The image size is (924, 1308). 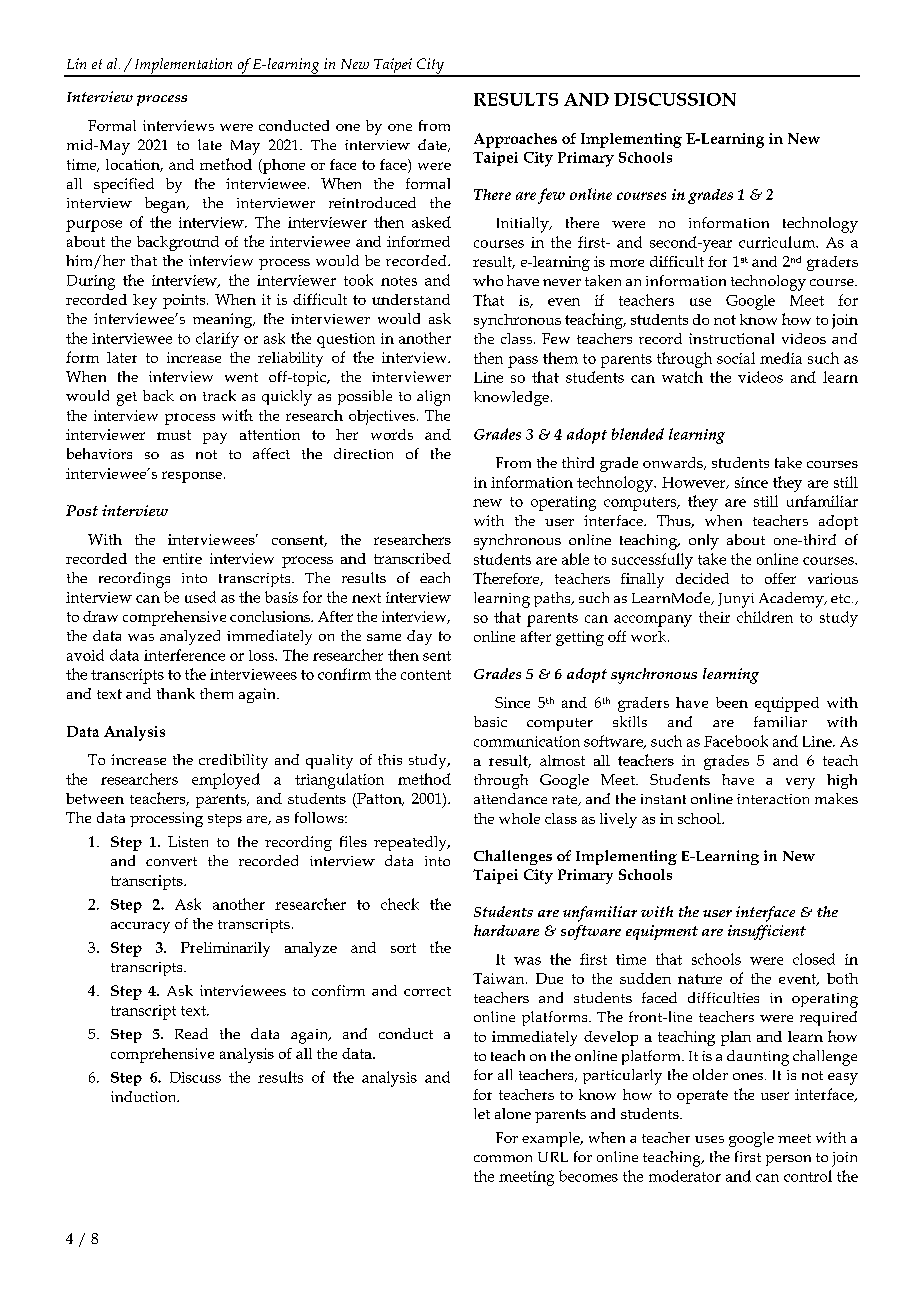 What do you see at coordinates (433, 398) in the document?
I see `align` at bounding box center [433, 398].
